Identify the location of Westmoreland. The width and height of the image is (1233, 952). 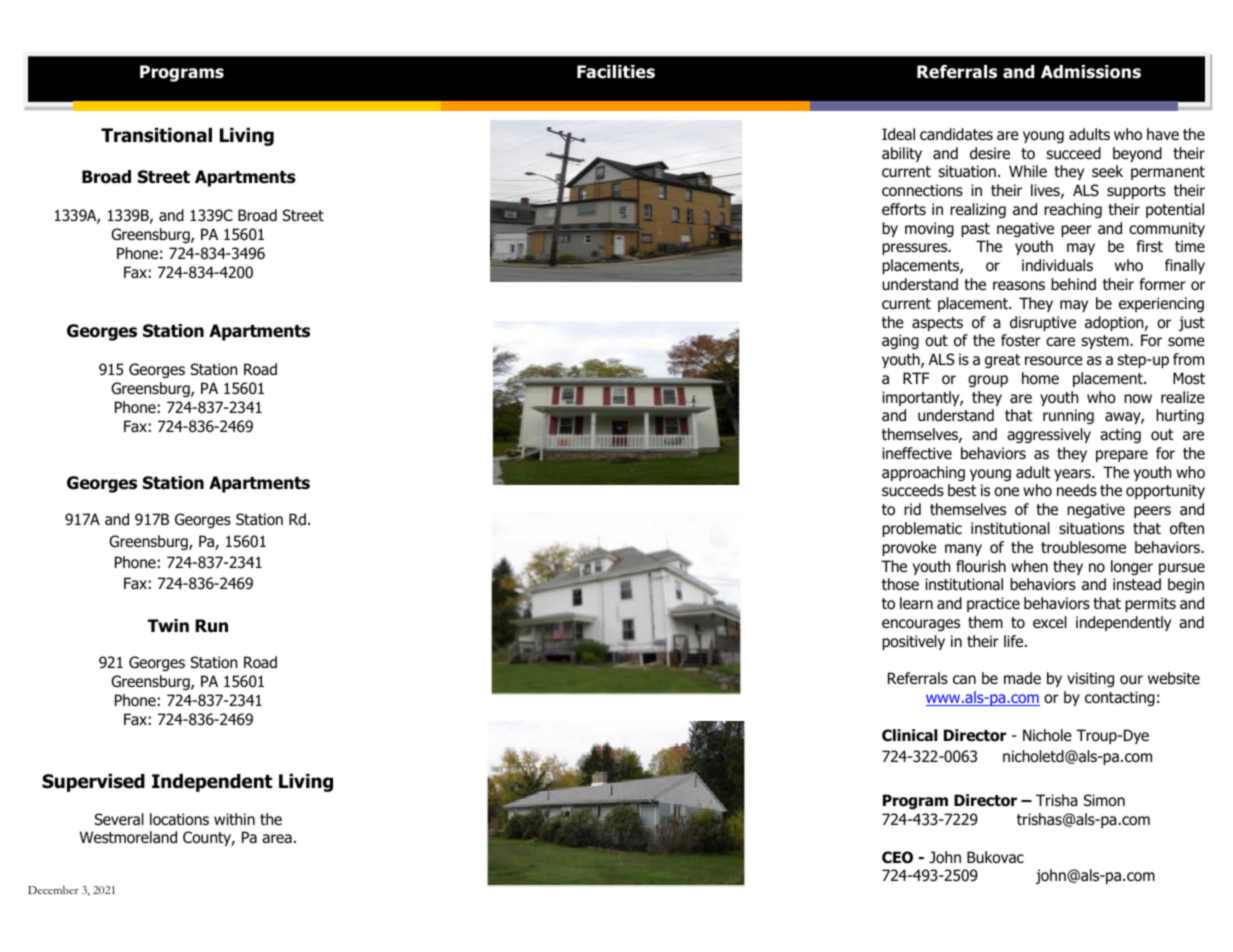
(128, 837).
